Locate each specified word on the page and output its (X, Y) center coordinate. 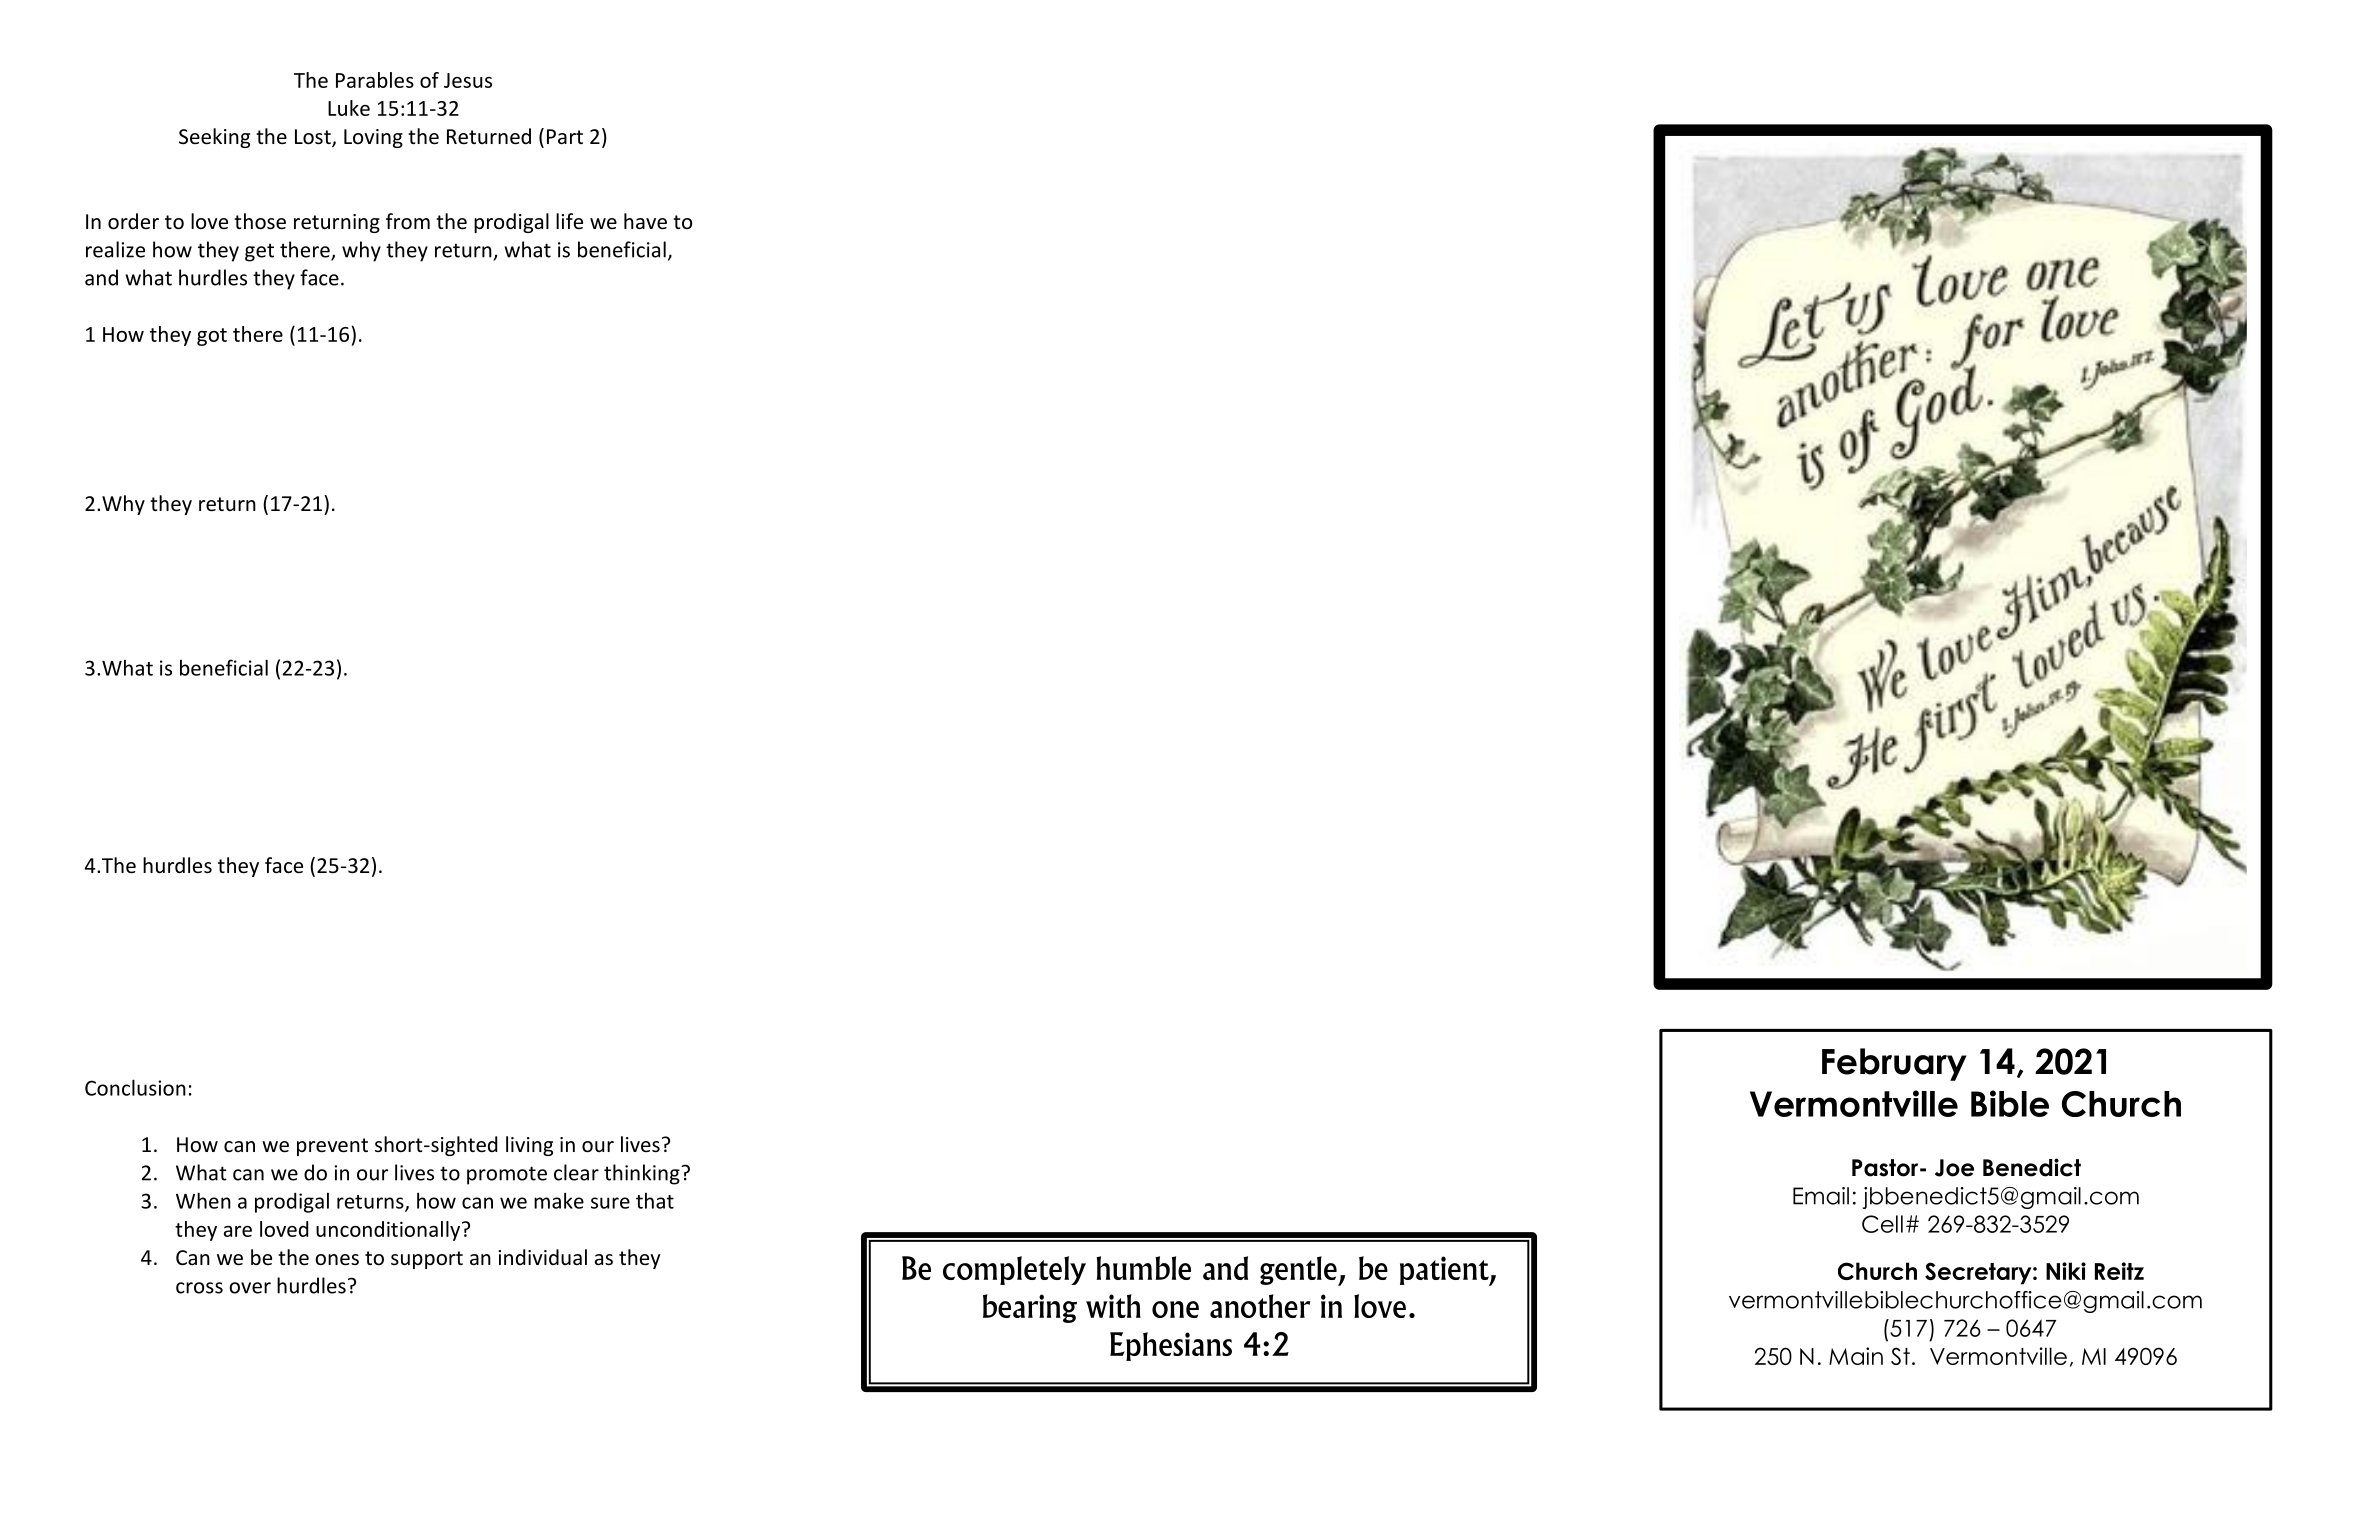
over (250, 1288)
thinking (643, 1174)
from (408, 221)
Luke (349, 108)
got (212, 337)
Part (565, 136)
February (1894, 1064)
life (569, 221)
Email (1821, 1196)
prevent (332, 1147)
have (645, 221)
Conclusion (135, 1087)
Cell (1882, 1224)
